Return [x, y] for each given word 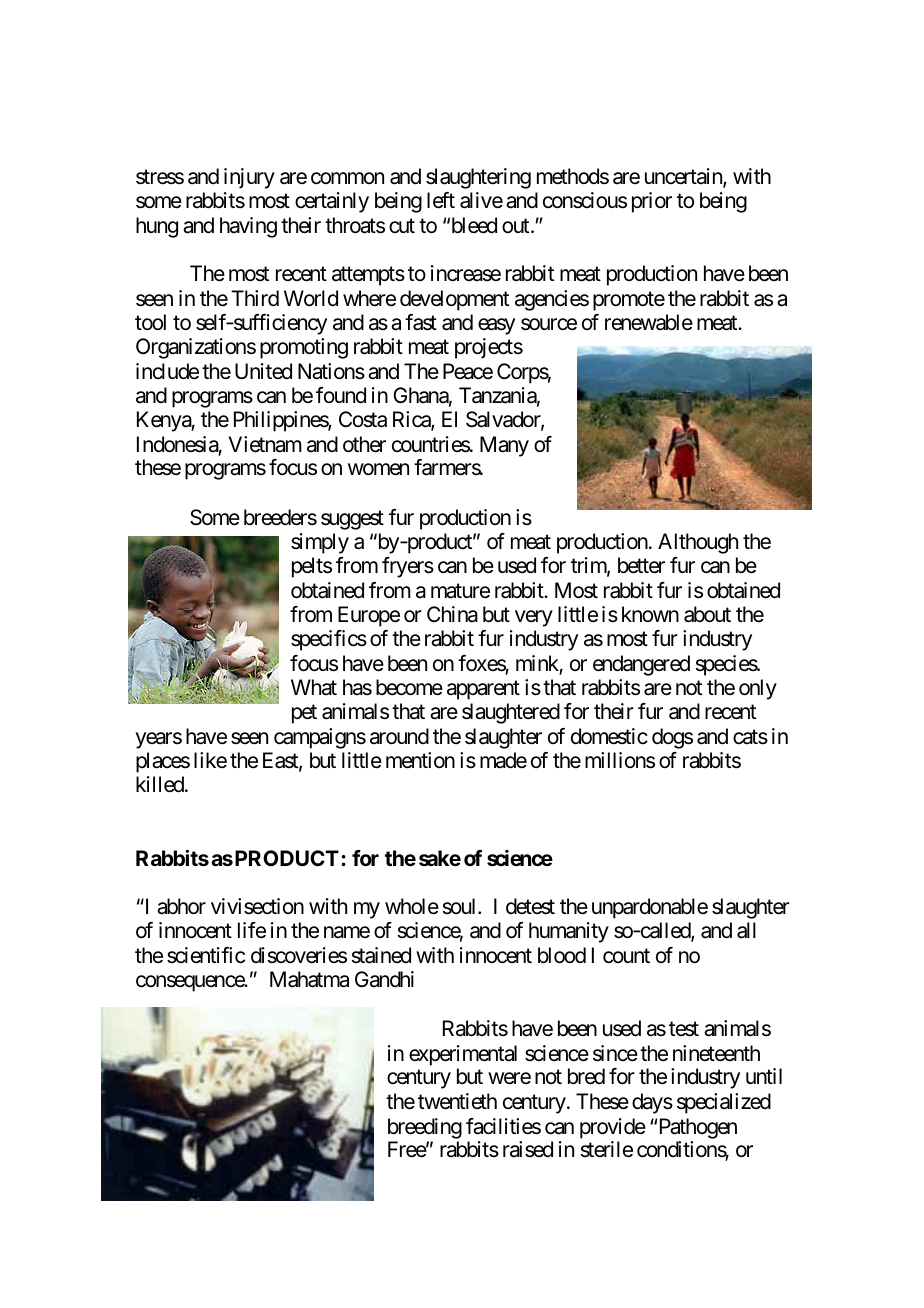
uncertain [684, 178]
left [441, 200]
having [248, 227]
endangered [641, 665]
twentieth [457, 1101]
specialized [724, 1103]
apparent [483, 690]
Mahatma [309, 979]
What [314, 687]
